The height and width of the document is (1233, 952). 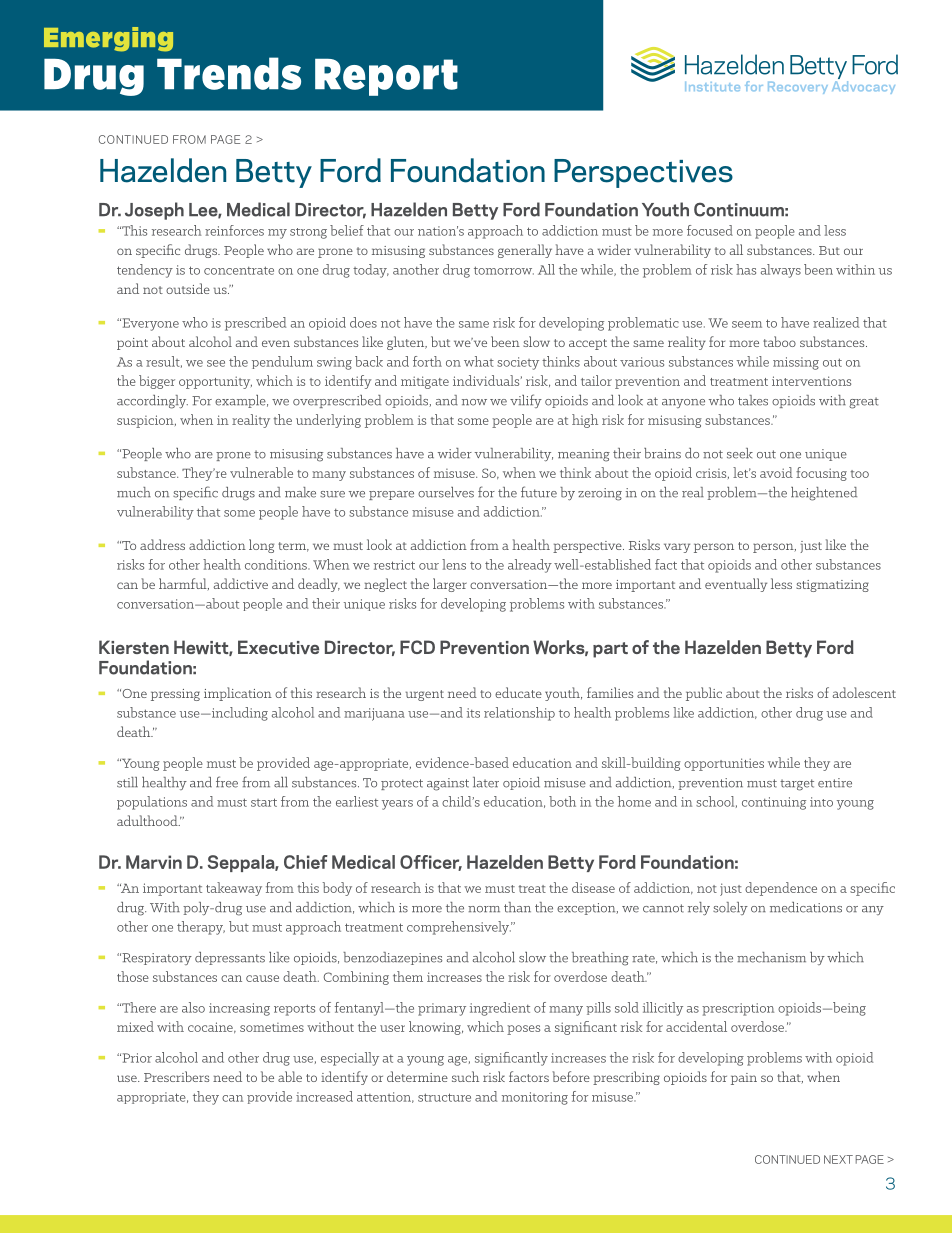 I want to click on focused, so click(x=710, y=230).
